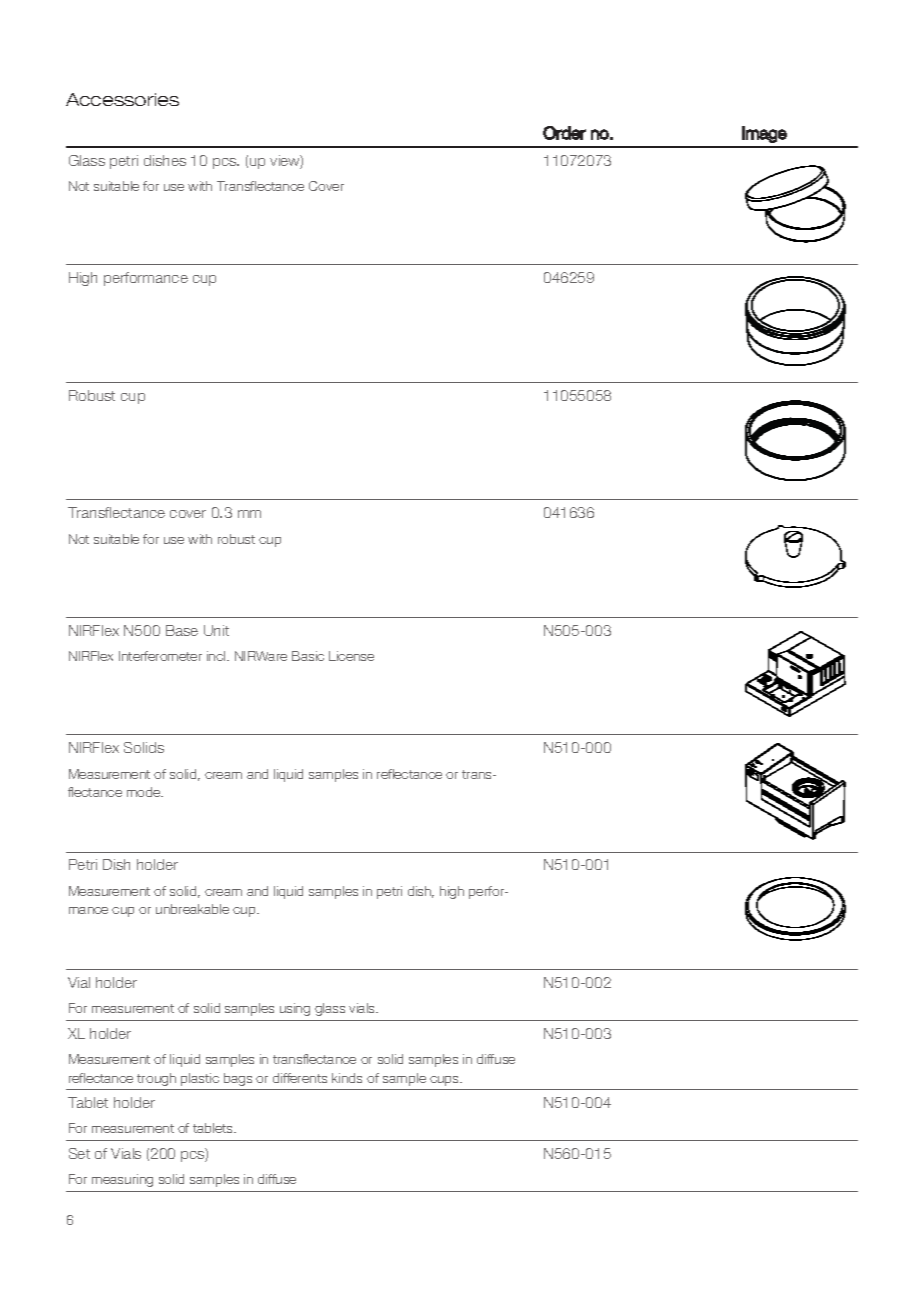  Describe the element at coordinates (122, 1180) in the screenshot. I see `measuring` at that location.
